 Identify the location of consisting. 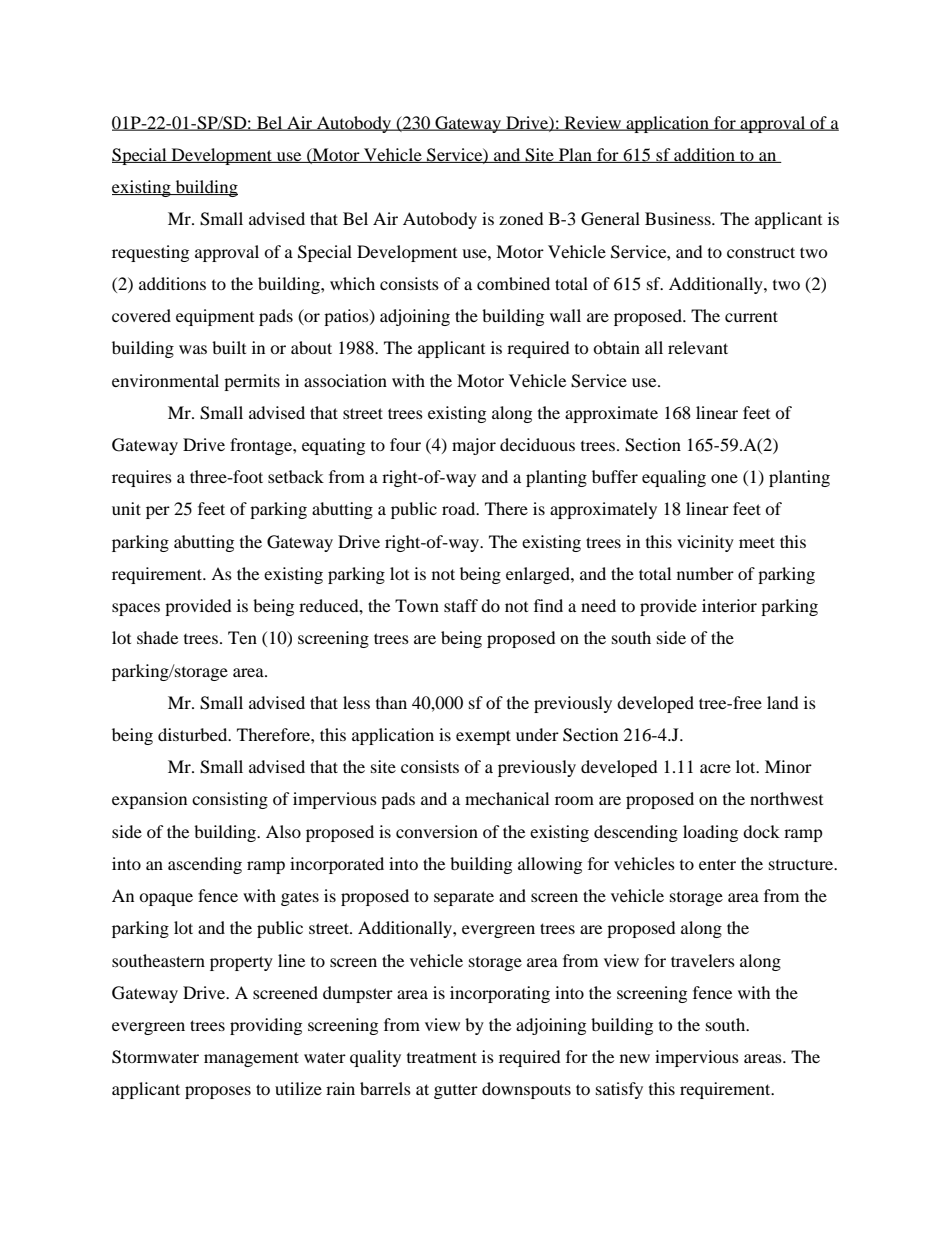
(230, 800).
